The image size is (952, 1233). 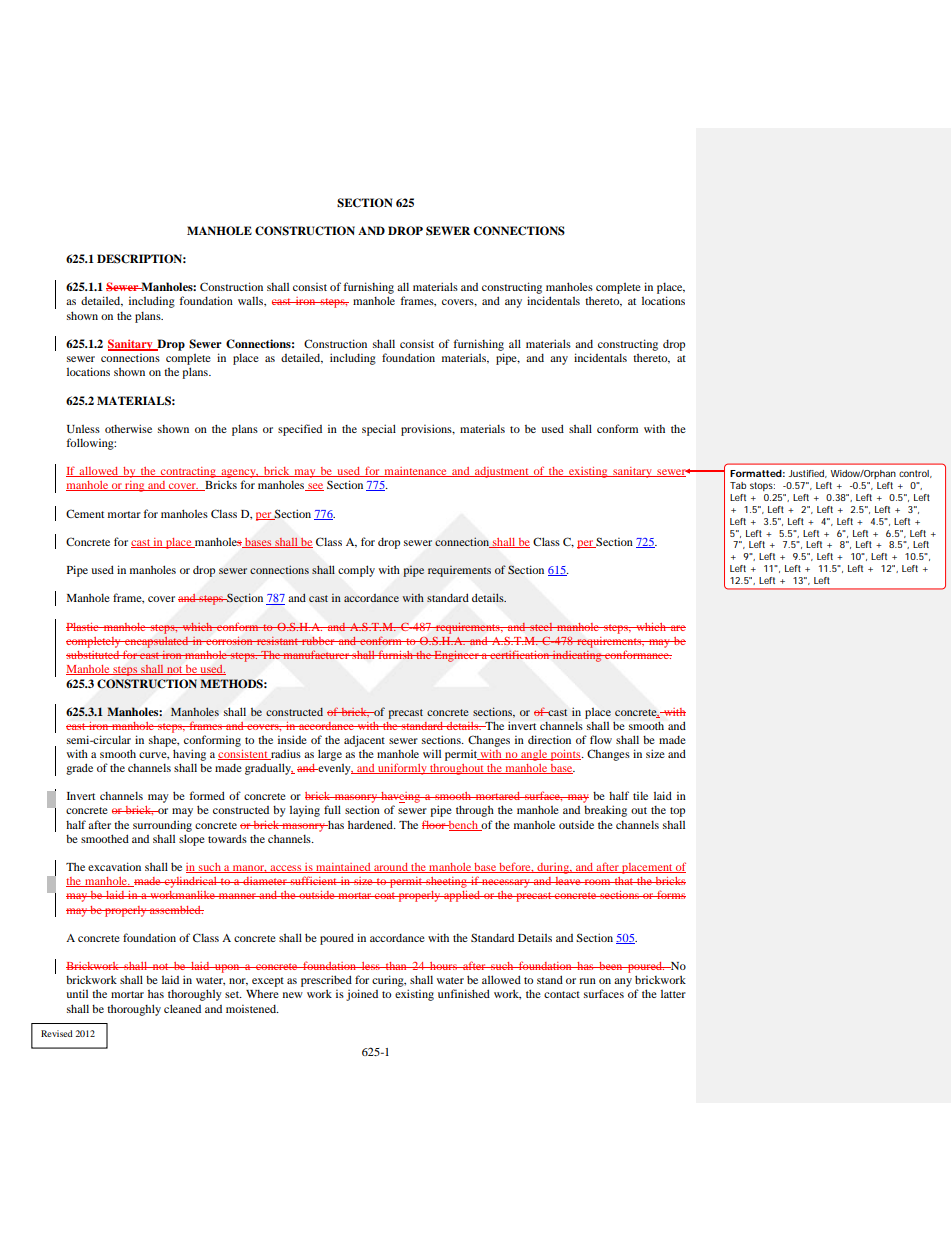 I want to click on maintenance, so click(x=415, y=472).
